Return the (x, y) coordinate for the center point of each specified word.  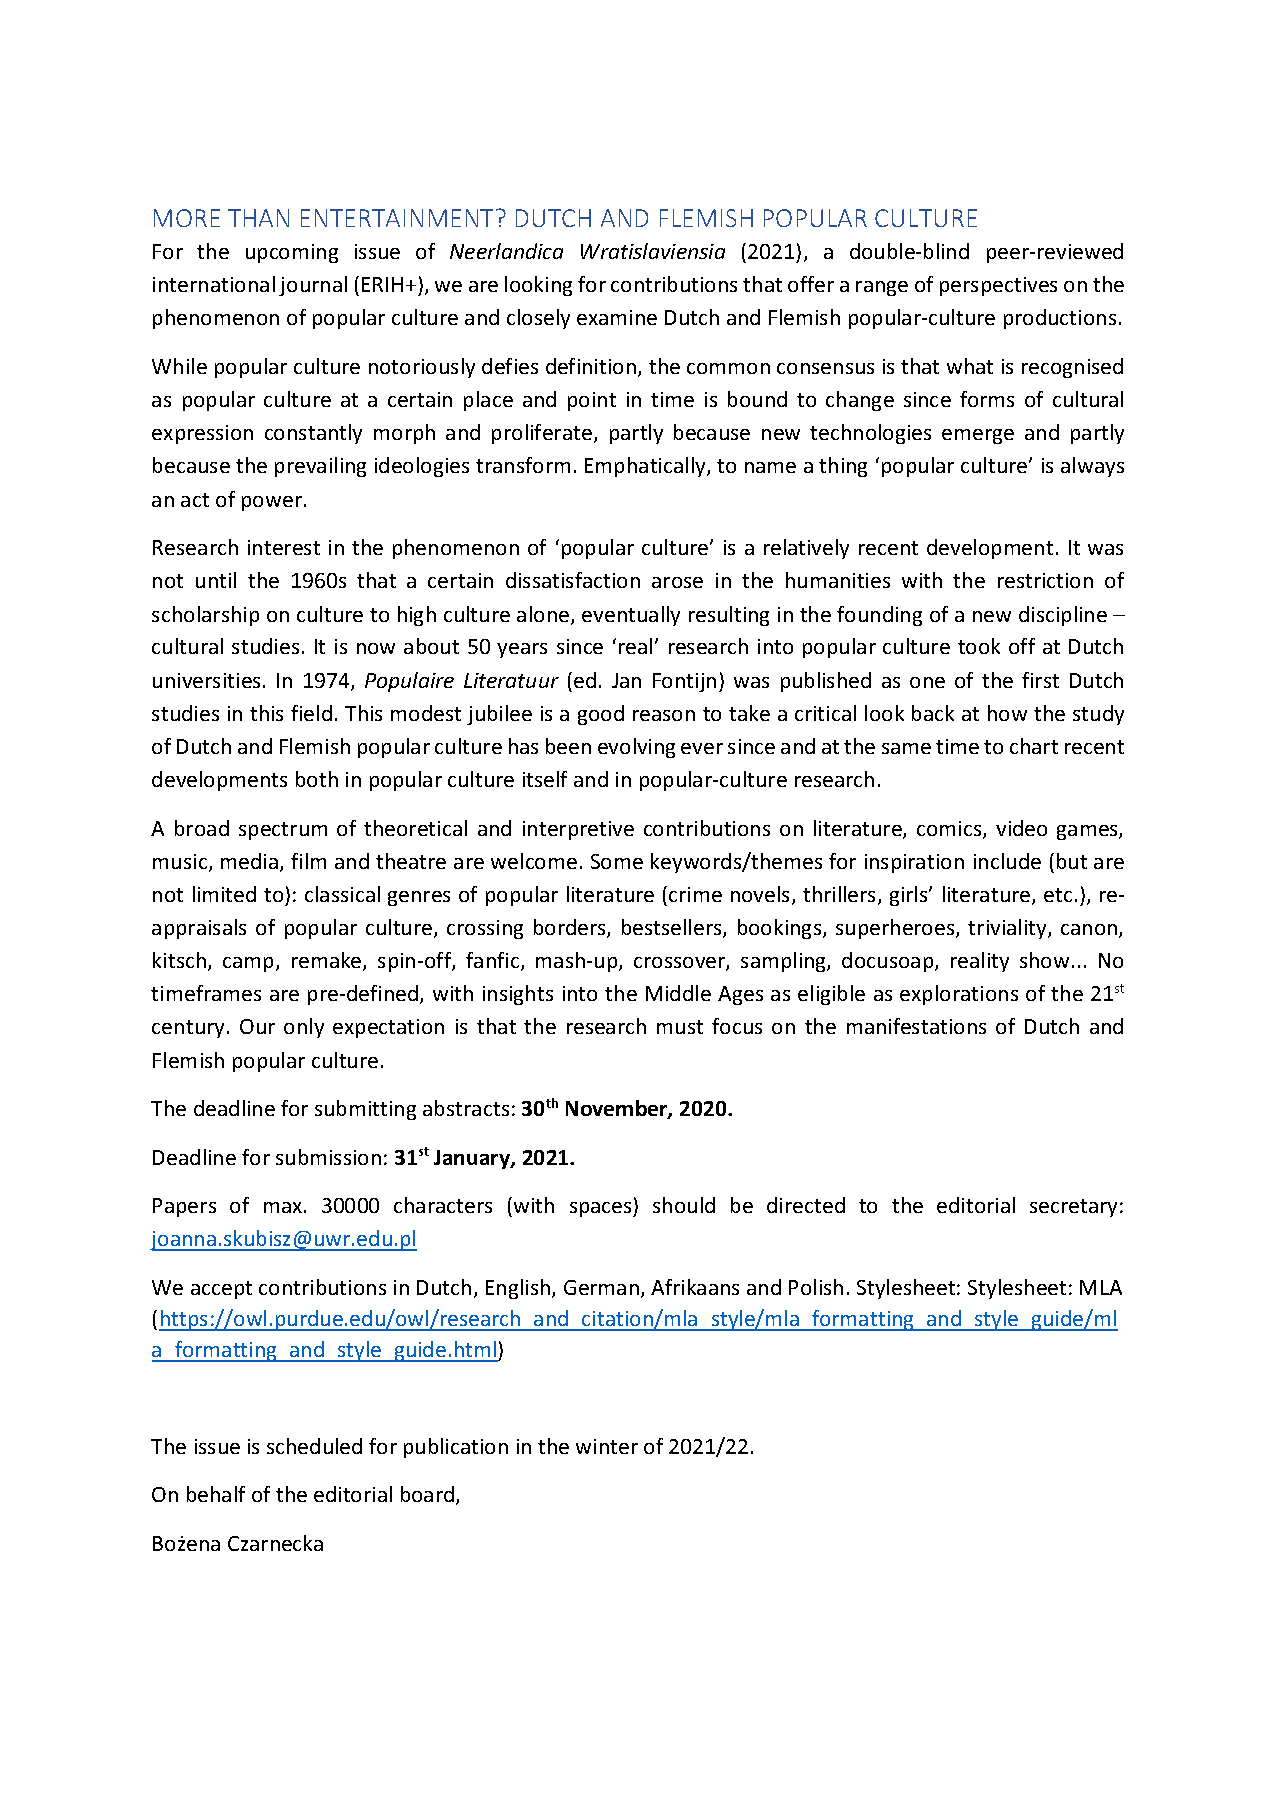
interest (284, 547)
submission (328, 1157)
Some (617, 861)
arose (677, 582)
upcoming (292, 253)
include (1007, 861)
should (684, 1205)
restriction (1045, 580)
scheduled (314, 1446)
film (308, 861)
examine (617, 317)
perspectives (998, 286)
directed (806, 1205)
